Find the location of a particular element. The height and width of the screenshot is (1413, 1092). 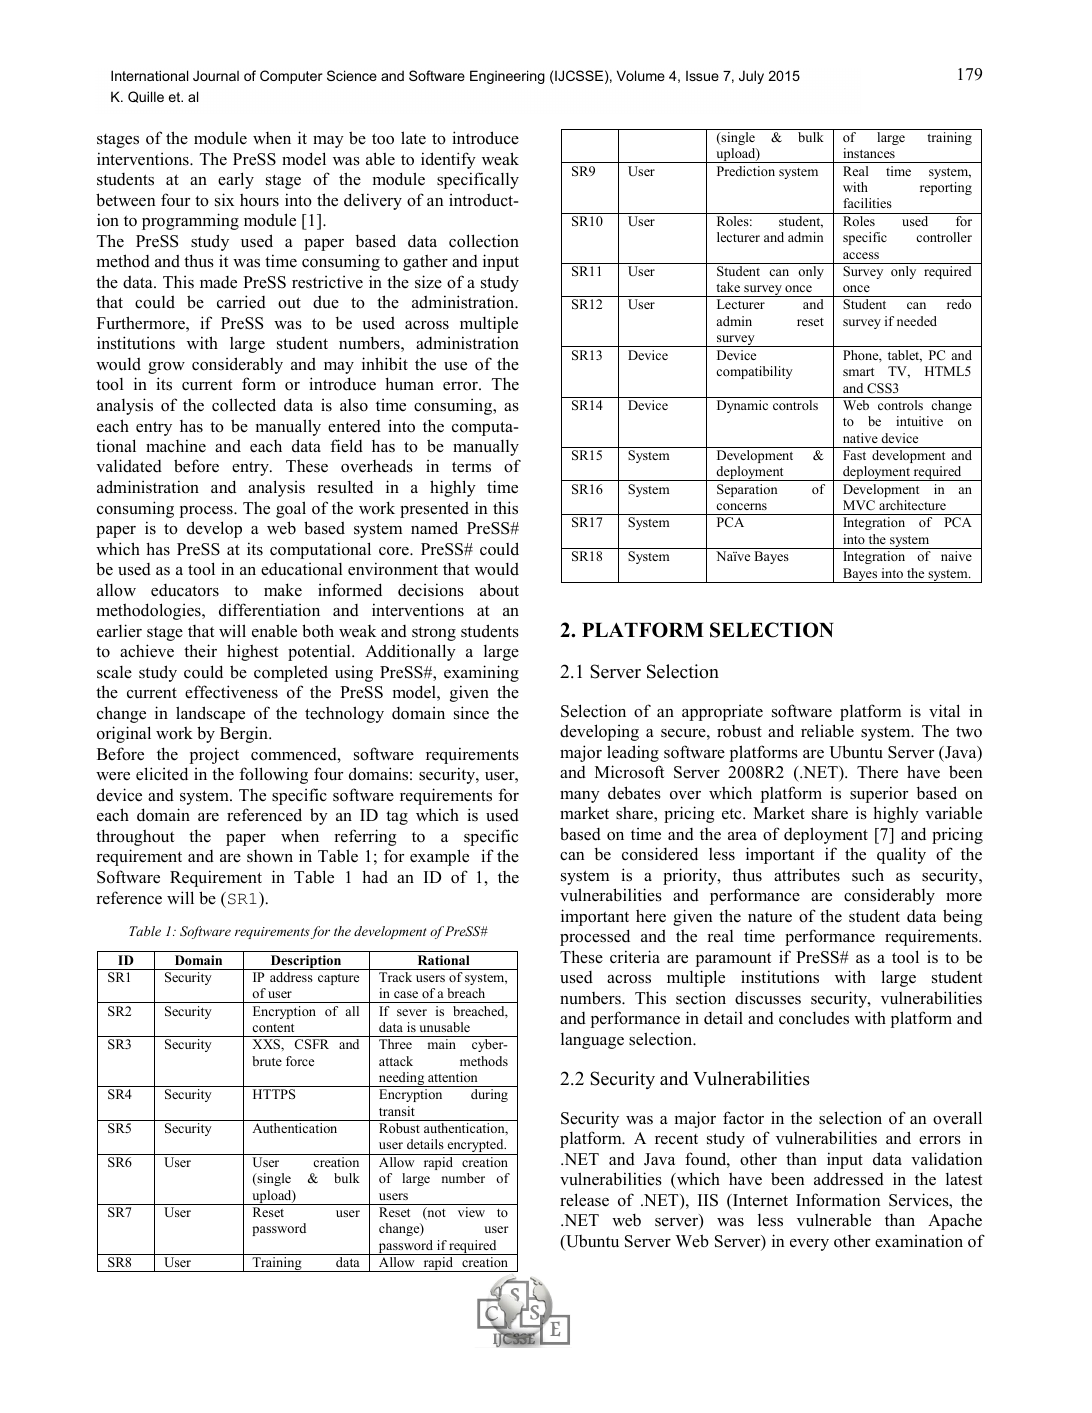

many is located at coordinates (580, 797).
